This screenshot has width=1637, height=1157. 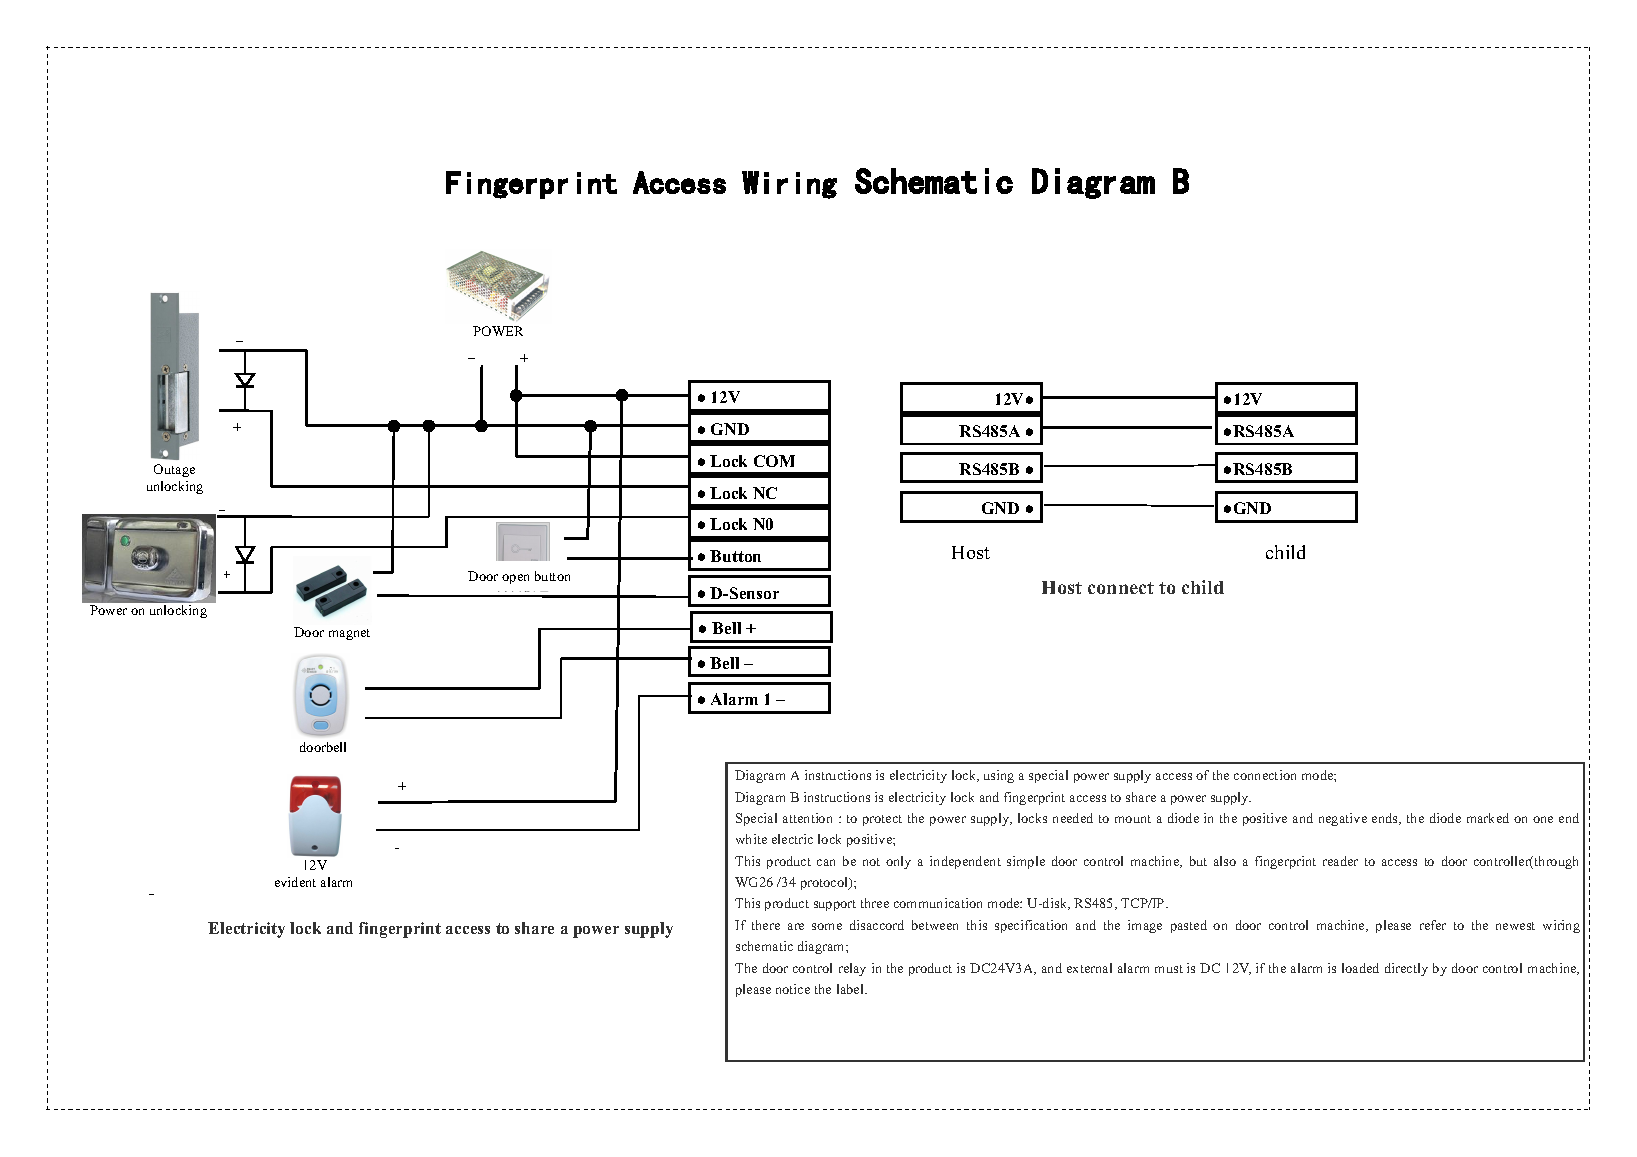 What do you see at coordinates (852, 969) in the screenshot?
I see `relay` at bounding box center [852, 969].
